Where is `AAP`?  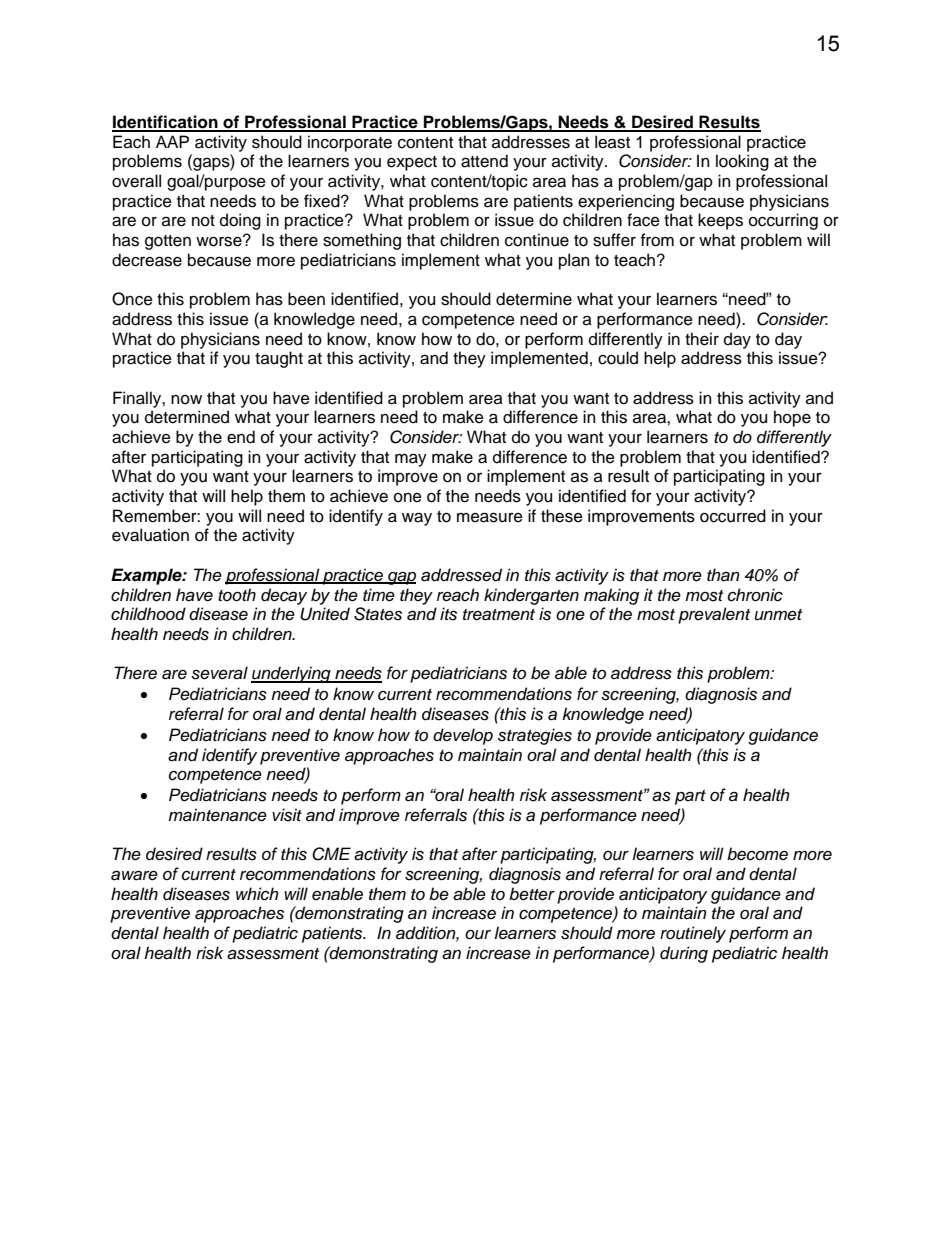
AAP is located at coordinates (172, 141).
